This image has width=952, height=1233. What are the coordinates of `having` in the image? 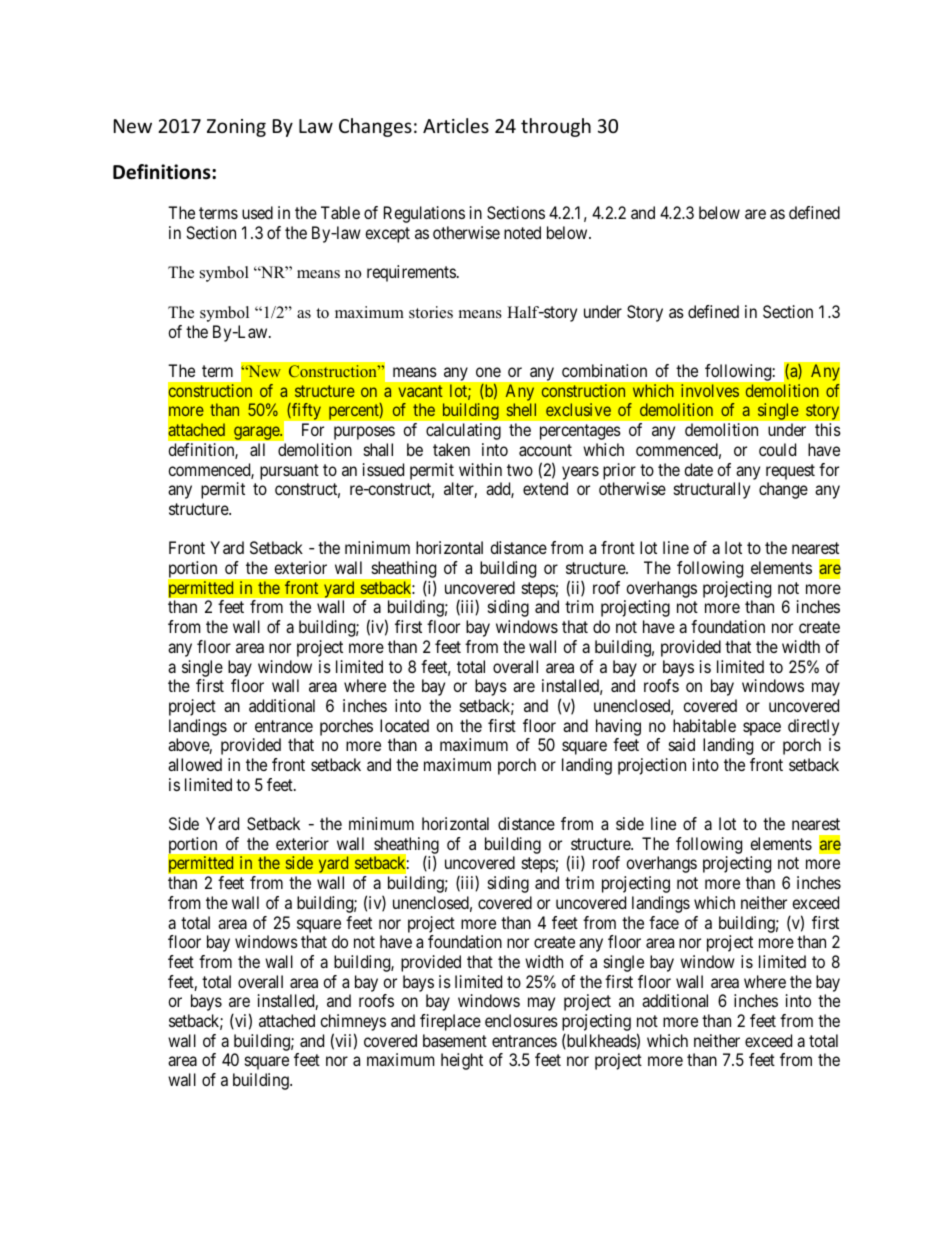 It's located at (618, 727).
